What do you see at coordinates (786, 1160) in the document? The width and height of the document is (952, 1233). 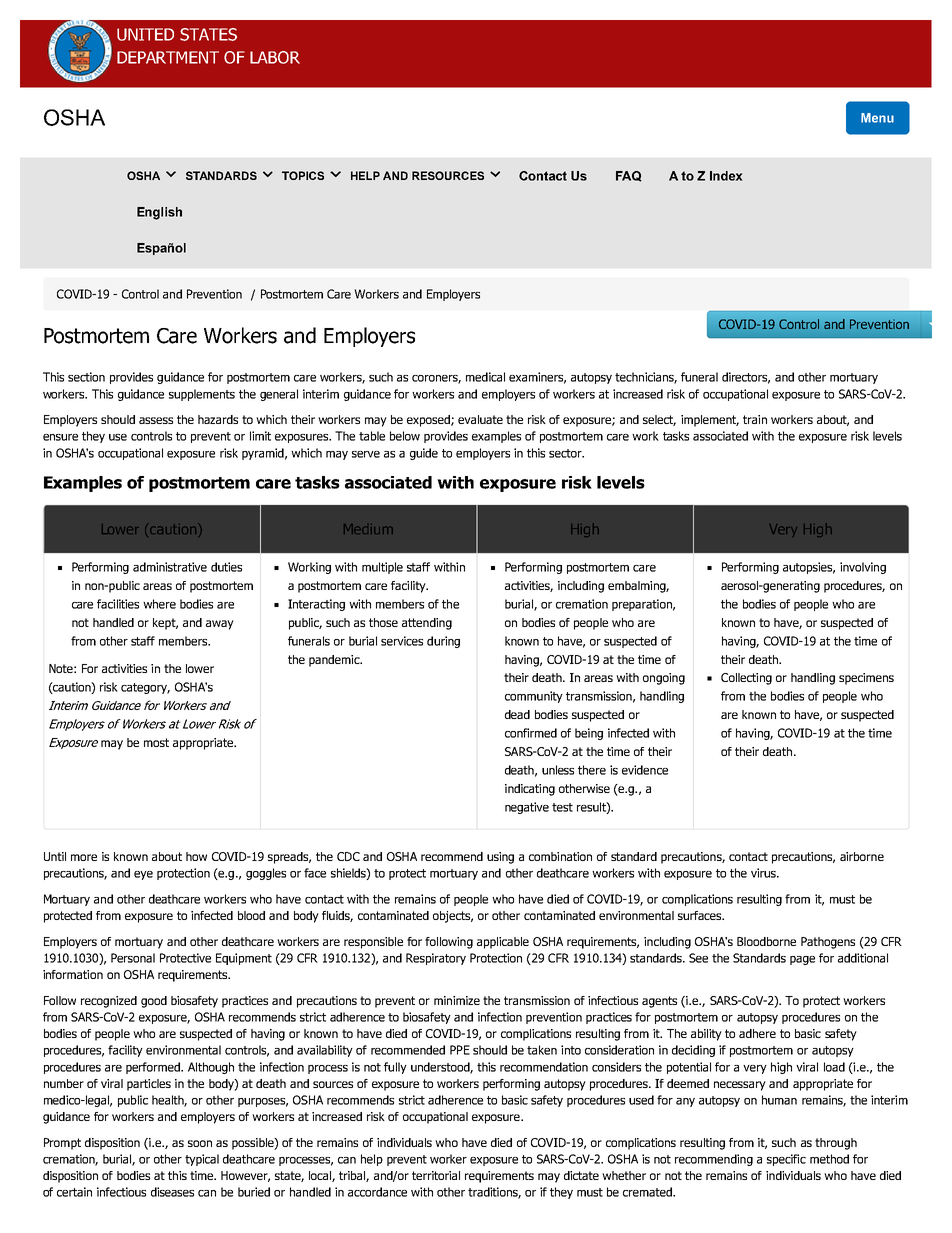 I see `specific` at bounding box center [786, 1160].
